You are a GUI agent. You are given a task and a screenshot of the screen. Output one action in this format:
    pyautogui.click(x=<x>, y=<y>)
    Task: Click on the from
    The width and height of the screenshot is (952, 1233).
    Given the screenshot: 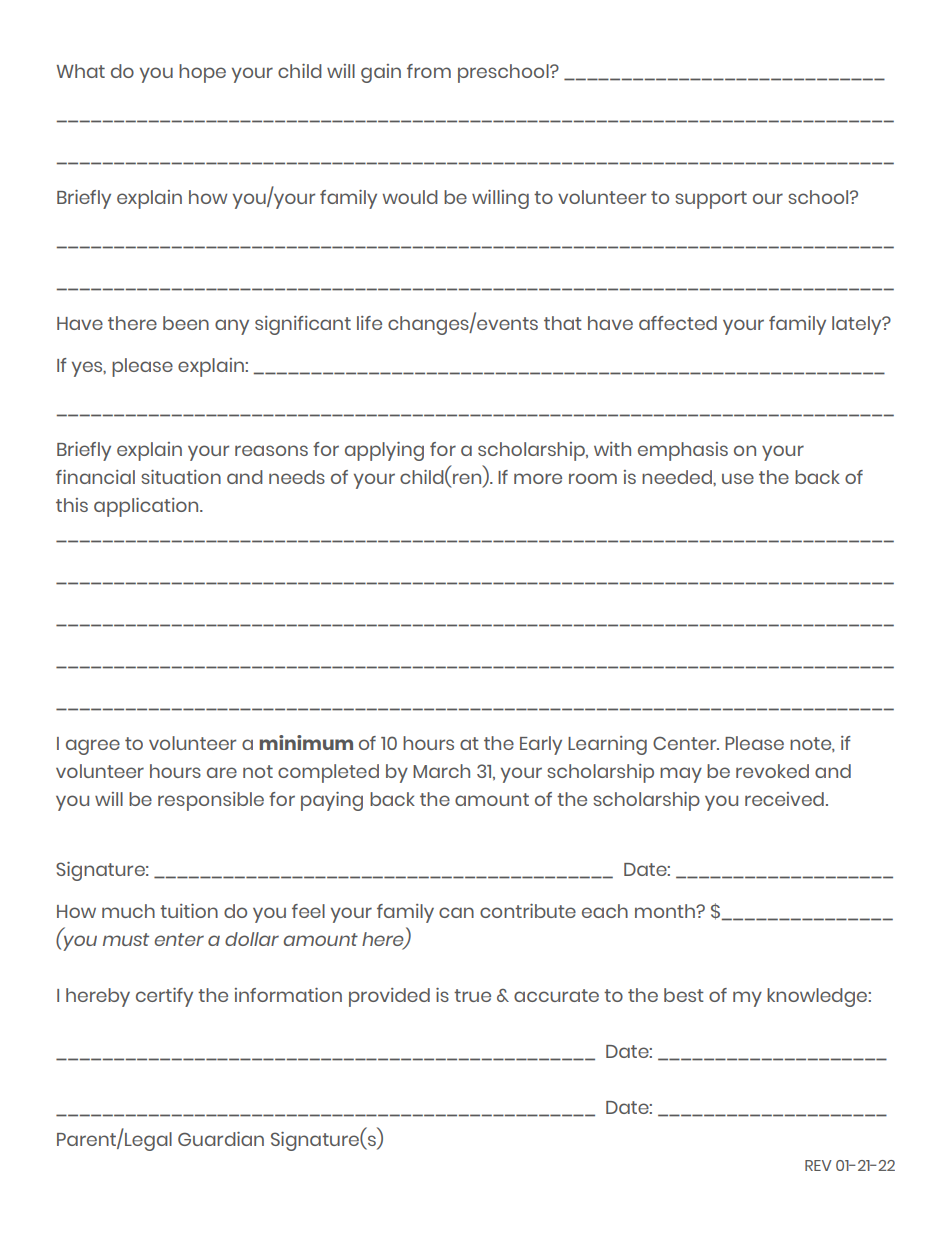 What is the action you would take?
    pyautogui.click(x=429, y=71)
